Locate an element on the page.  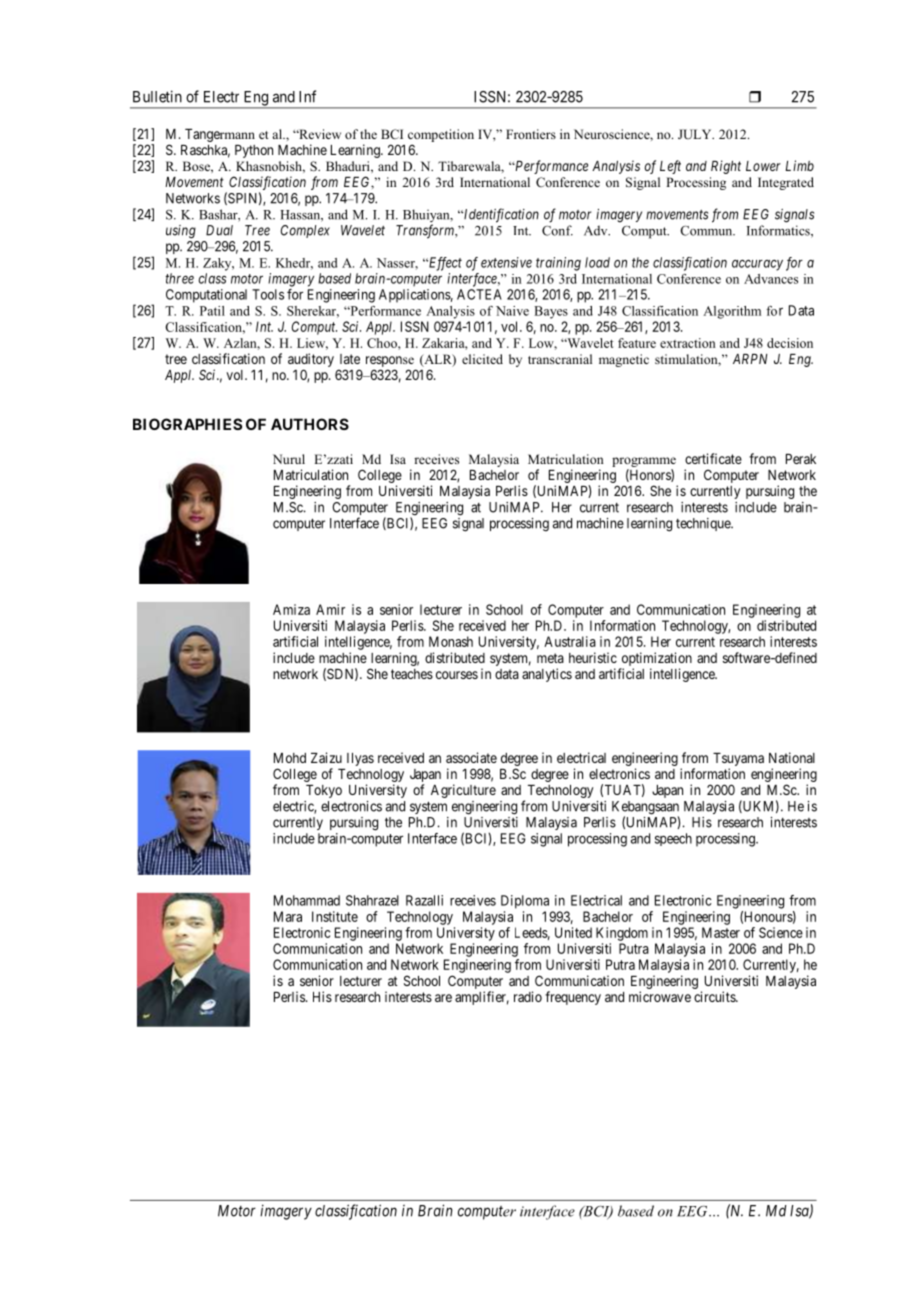
technique is located at coordinates (704, 524).
